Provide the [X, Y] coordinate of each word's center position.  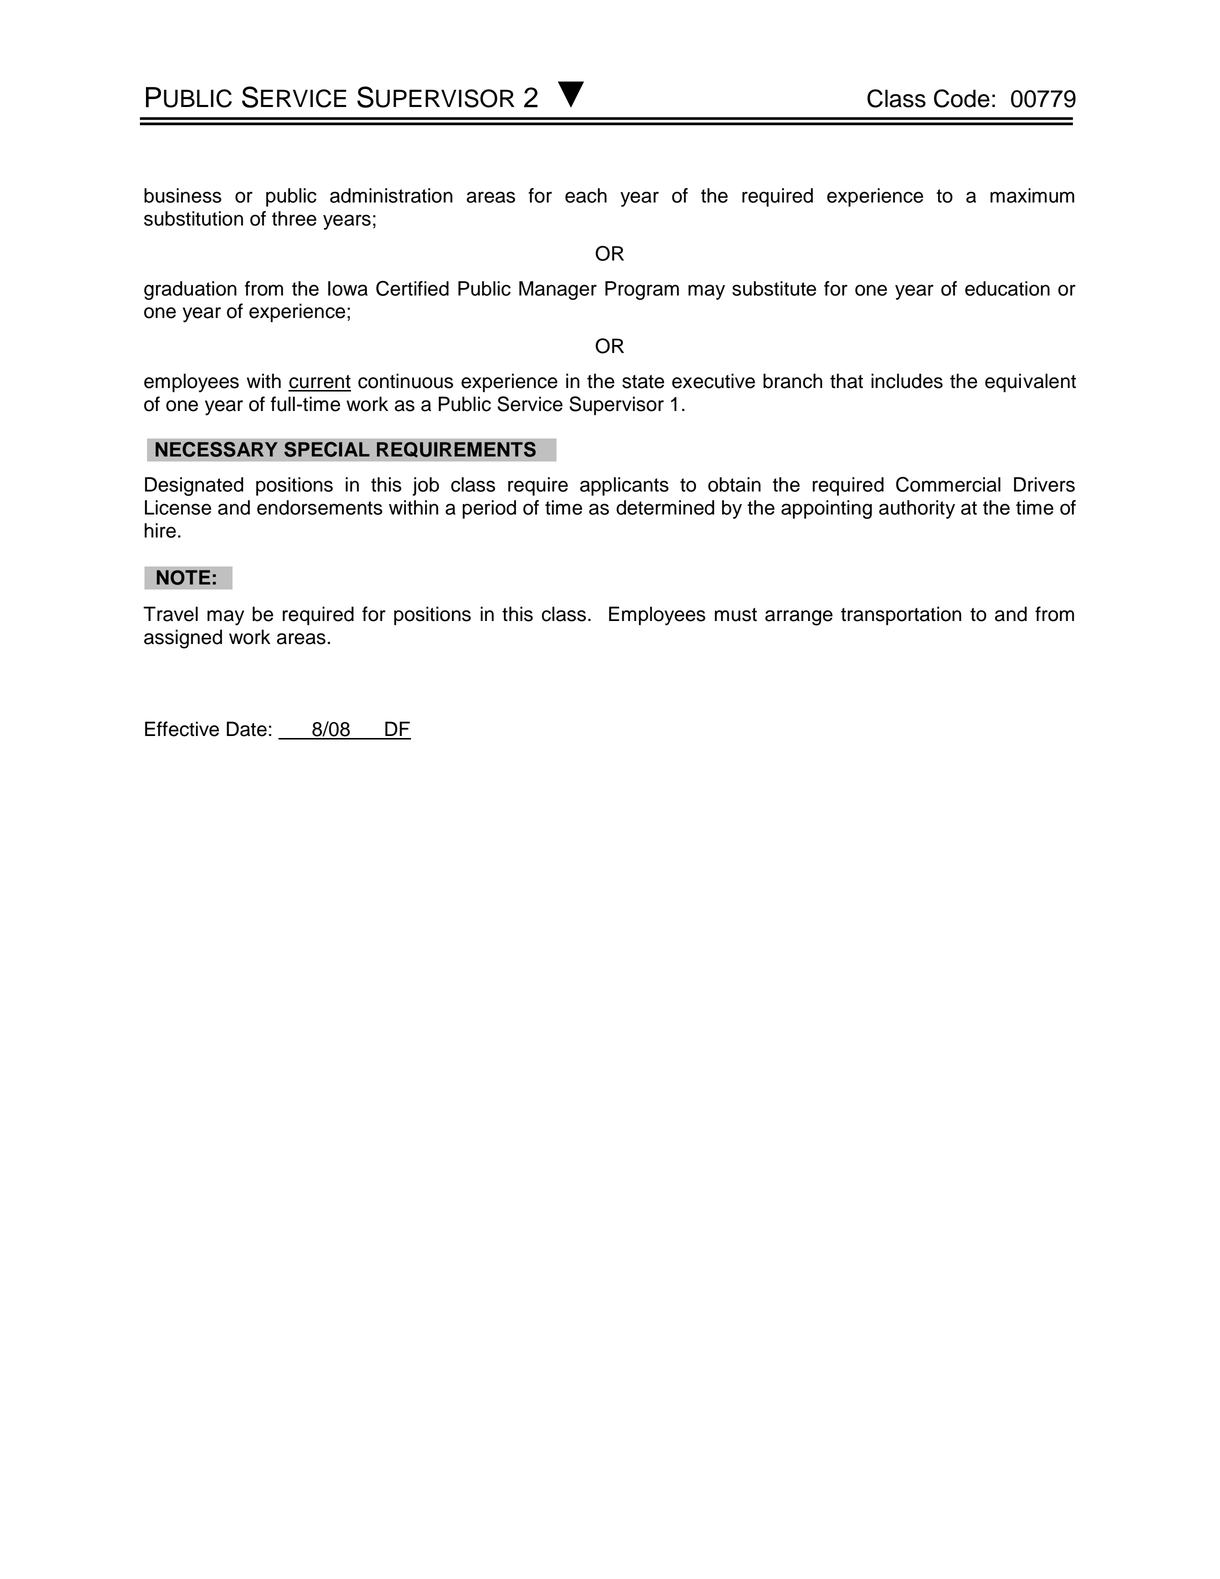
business [183, 195]
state [643, 382]
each [586, 195]
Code [962, 98]
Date [247, 729]
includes [907, 381]
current [319, 383]
